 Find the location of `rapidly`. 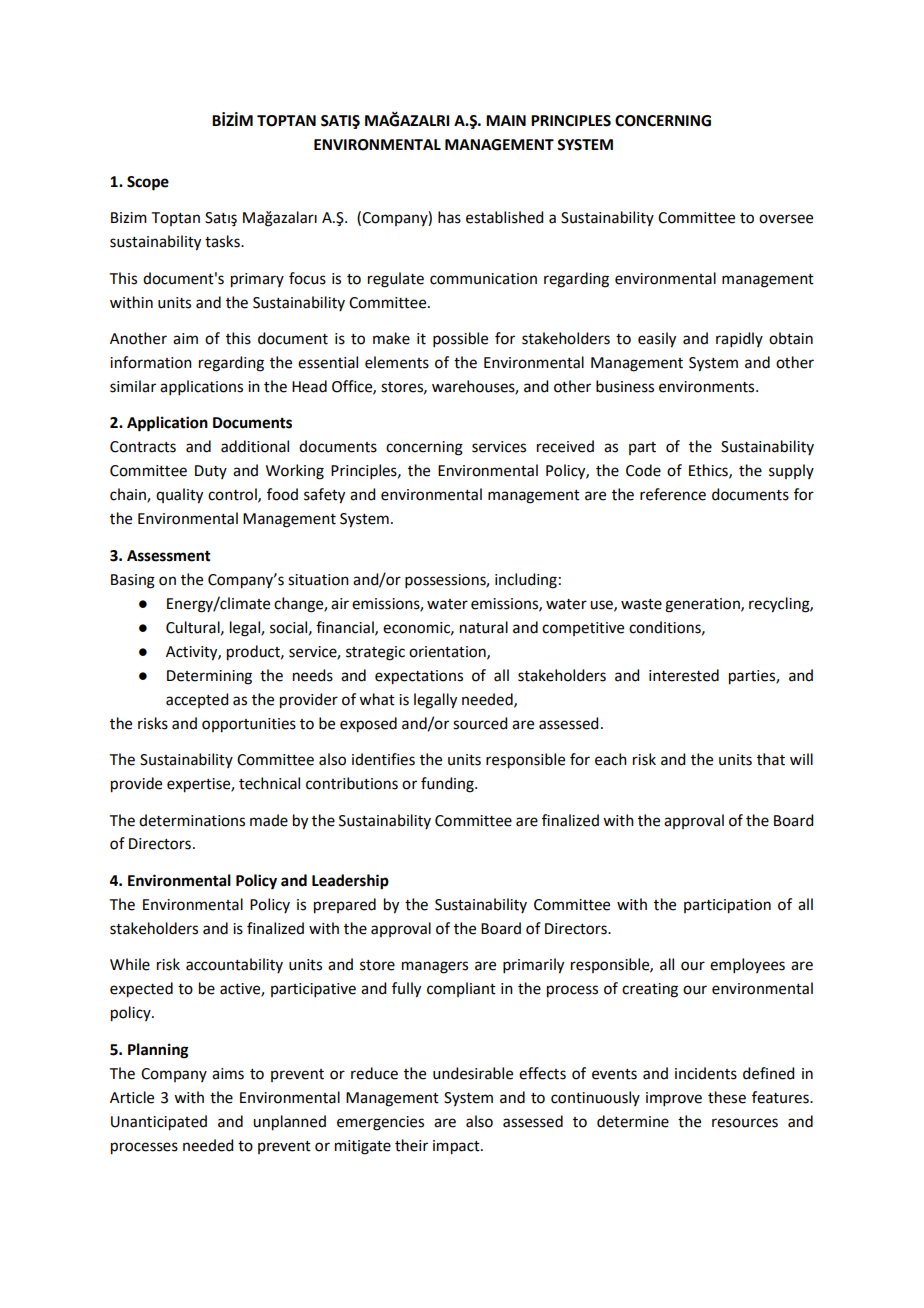

rapidly is located at coordinates (739, 339).
